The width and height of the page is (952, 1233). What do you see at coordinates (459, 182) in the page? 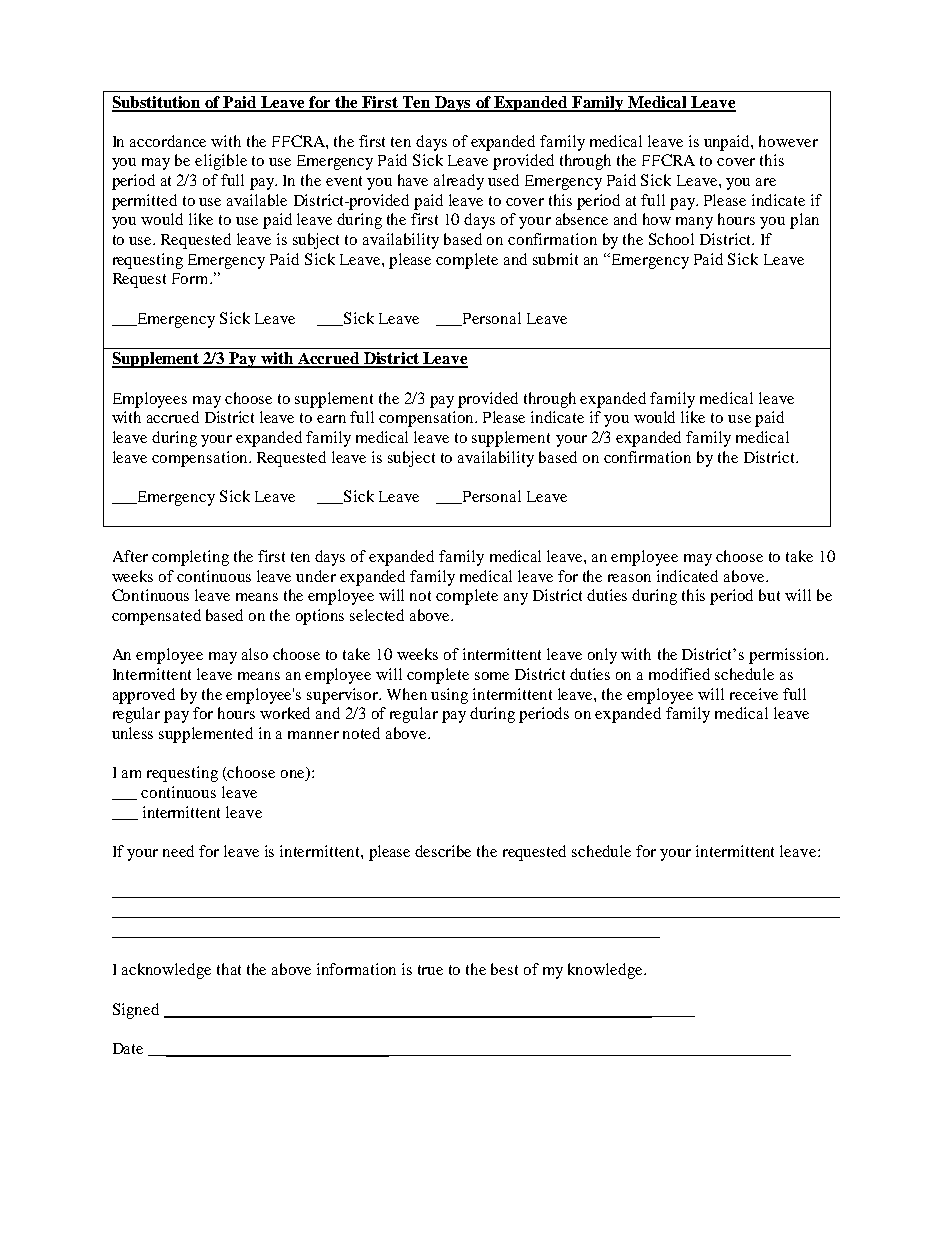
I see `already` at bounding box center [459, 182].
